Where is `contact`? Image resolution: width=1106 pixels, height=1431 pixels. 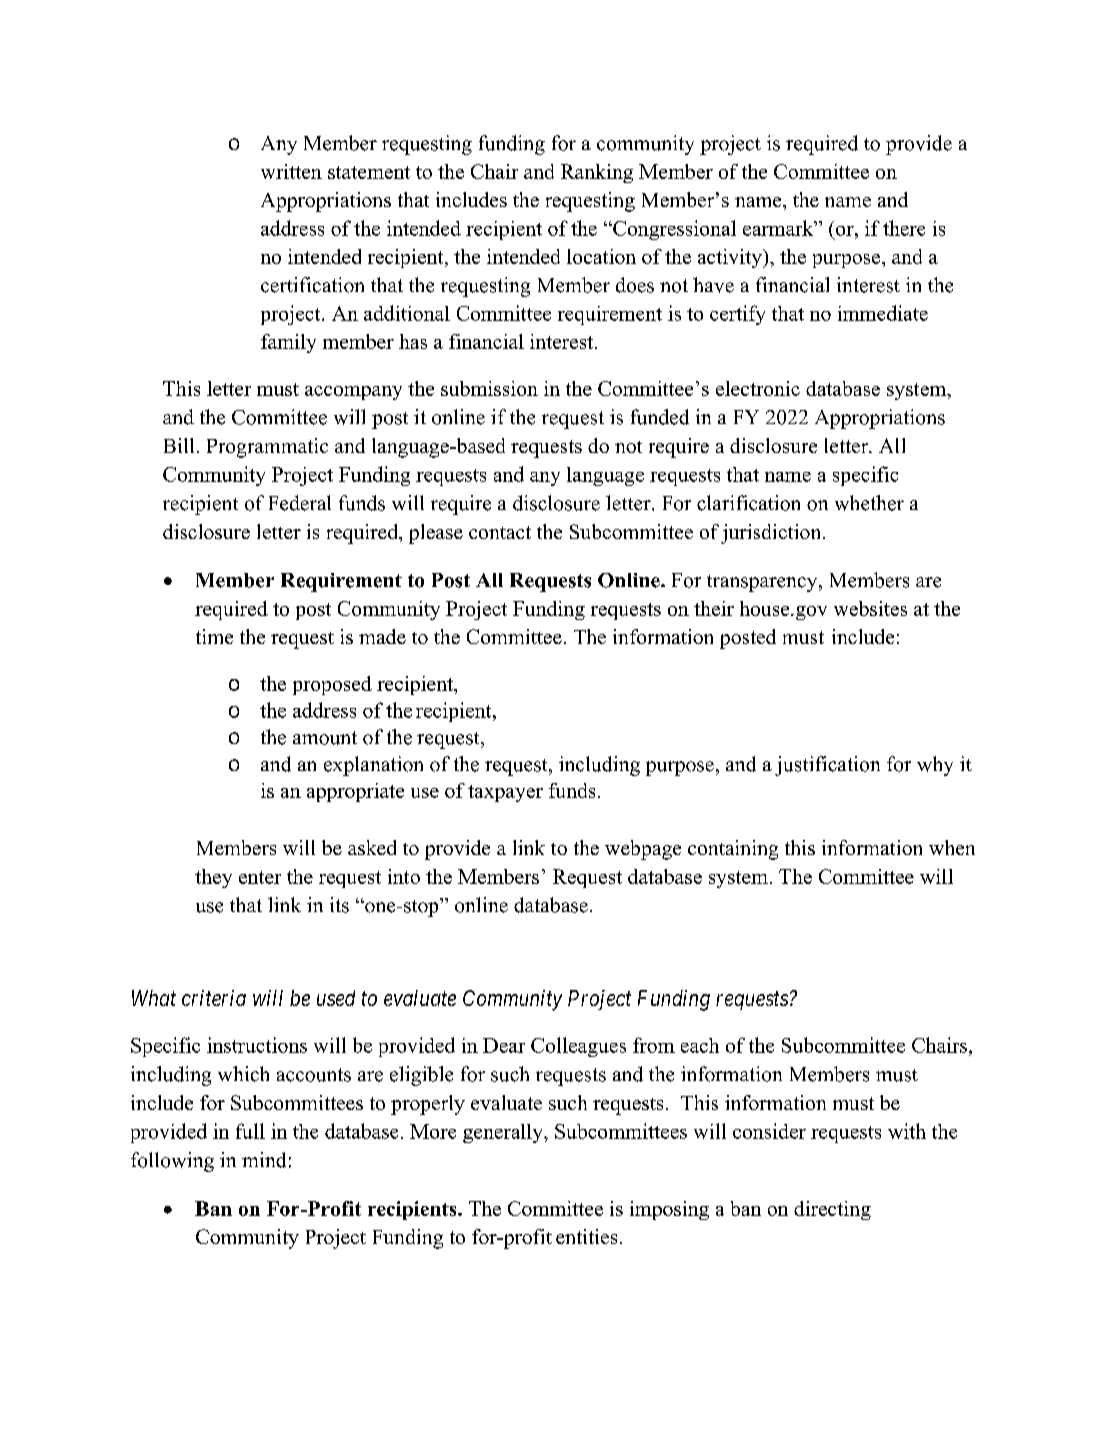
contact is located at coordinates (500, 532).
